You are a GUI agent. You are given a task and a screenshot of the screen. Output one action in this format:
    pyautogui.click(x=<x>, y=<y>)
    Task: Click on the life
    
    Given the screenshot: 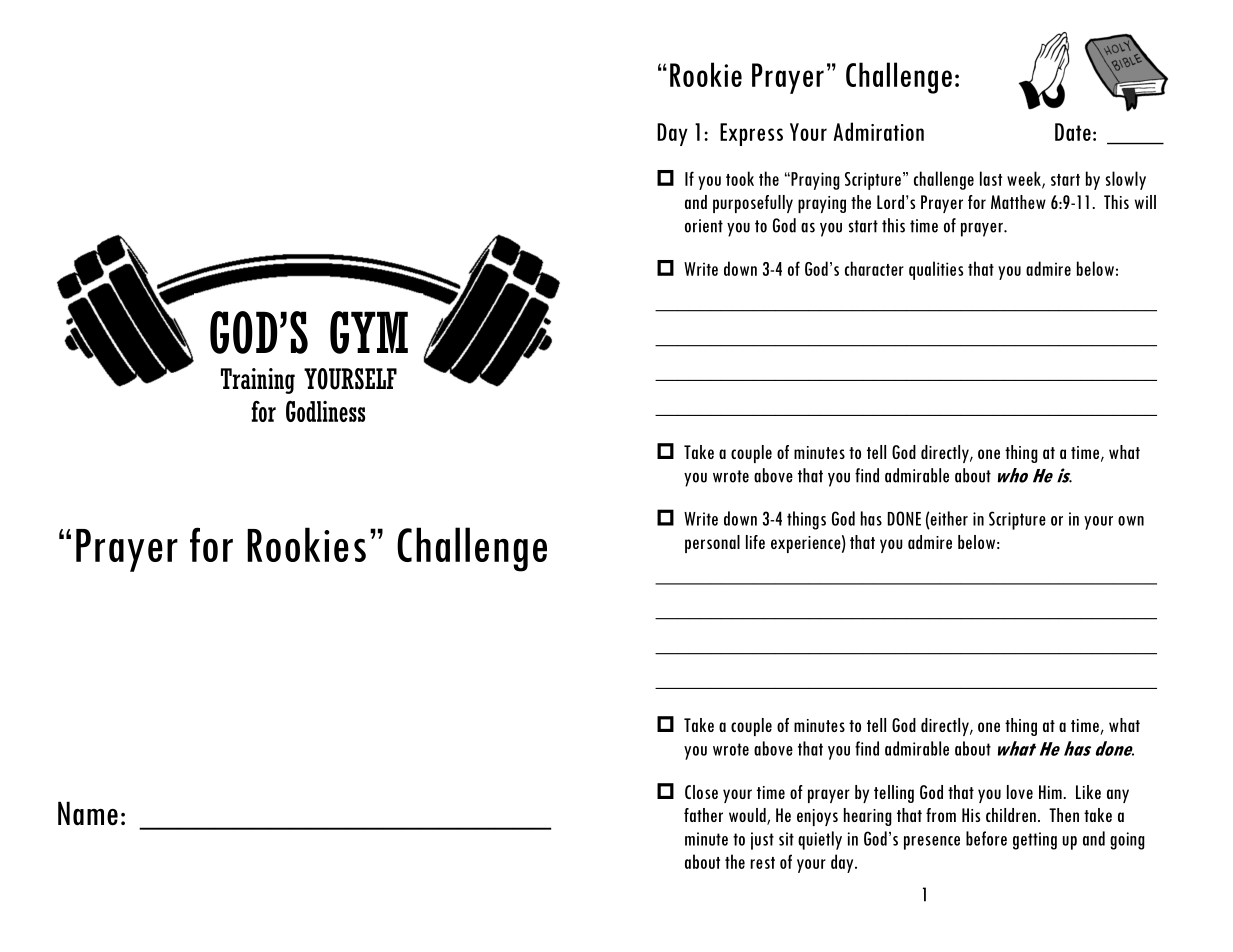 What is the action you would take?
    pyautogui.click(x=755, y=542)
